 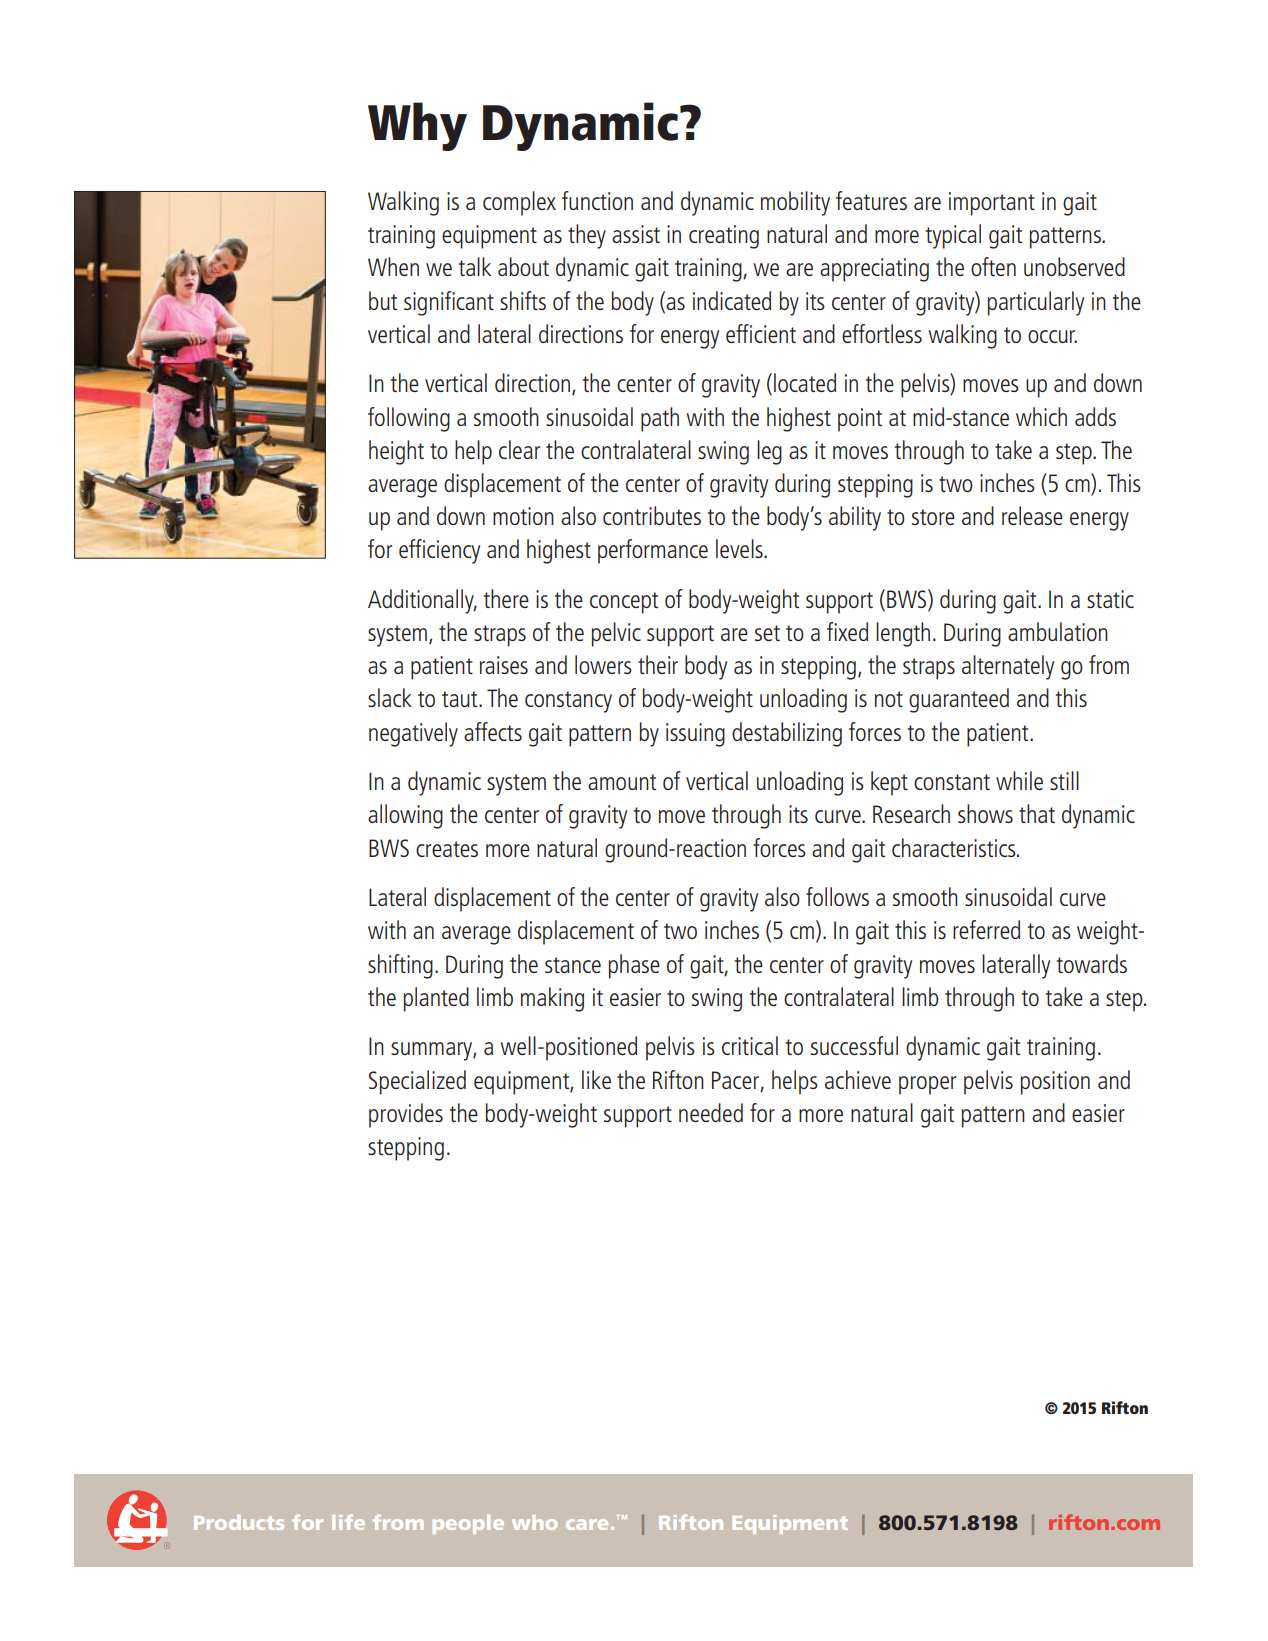 What do you see at coordinates (405, 816) in the image?
I see `allowing` at bounding box center [405, 816].
